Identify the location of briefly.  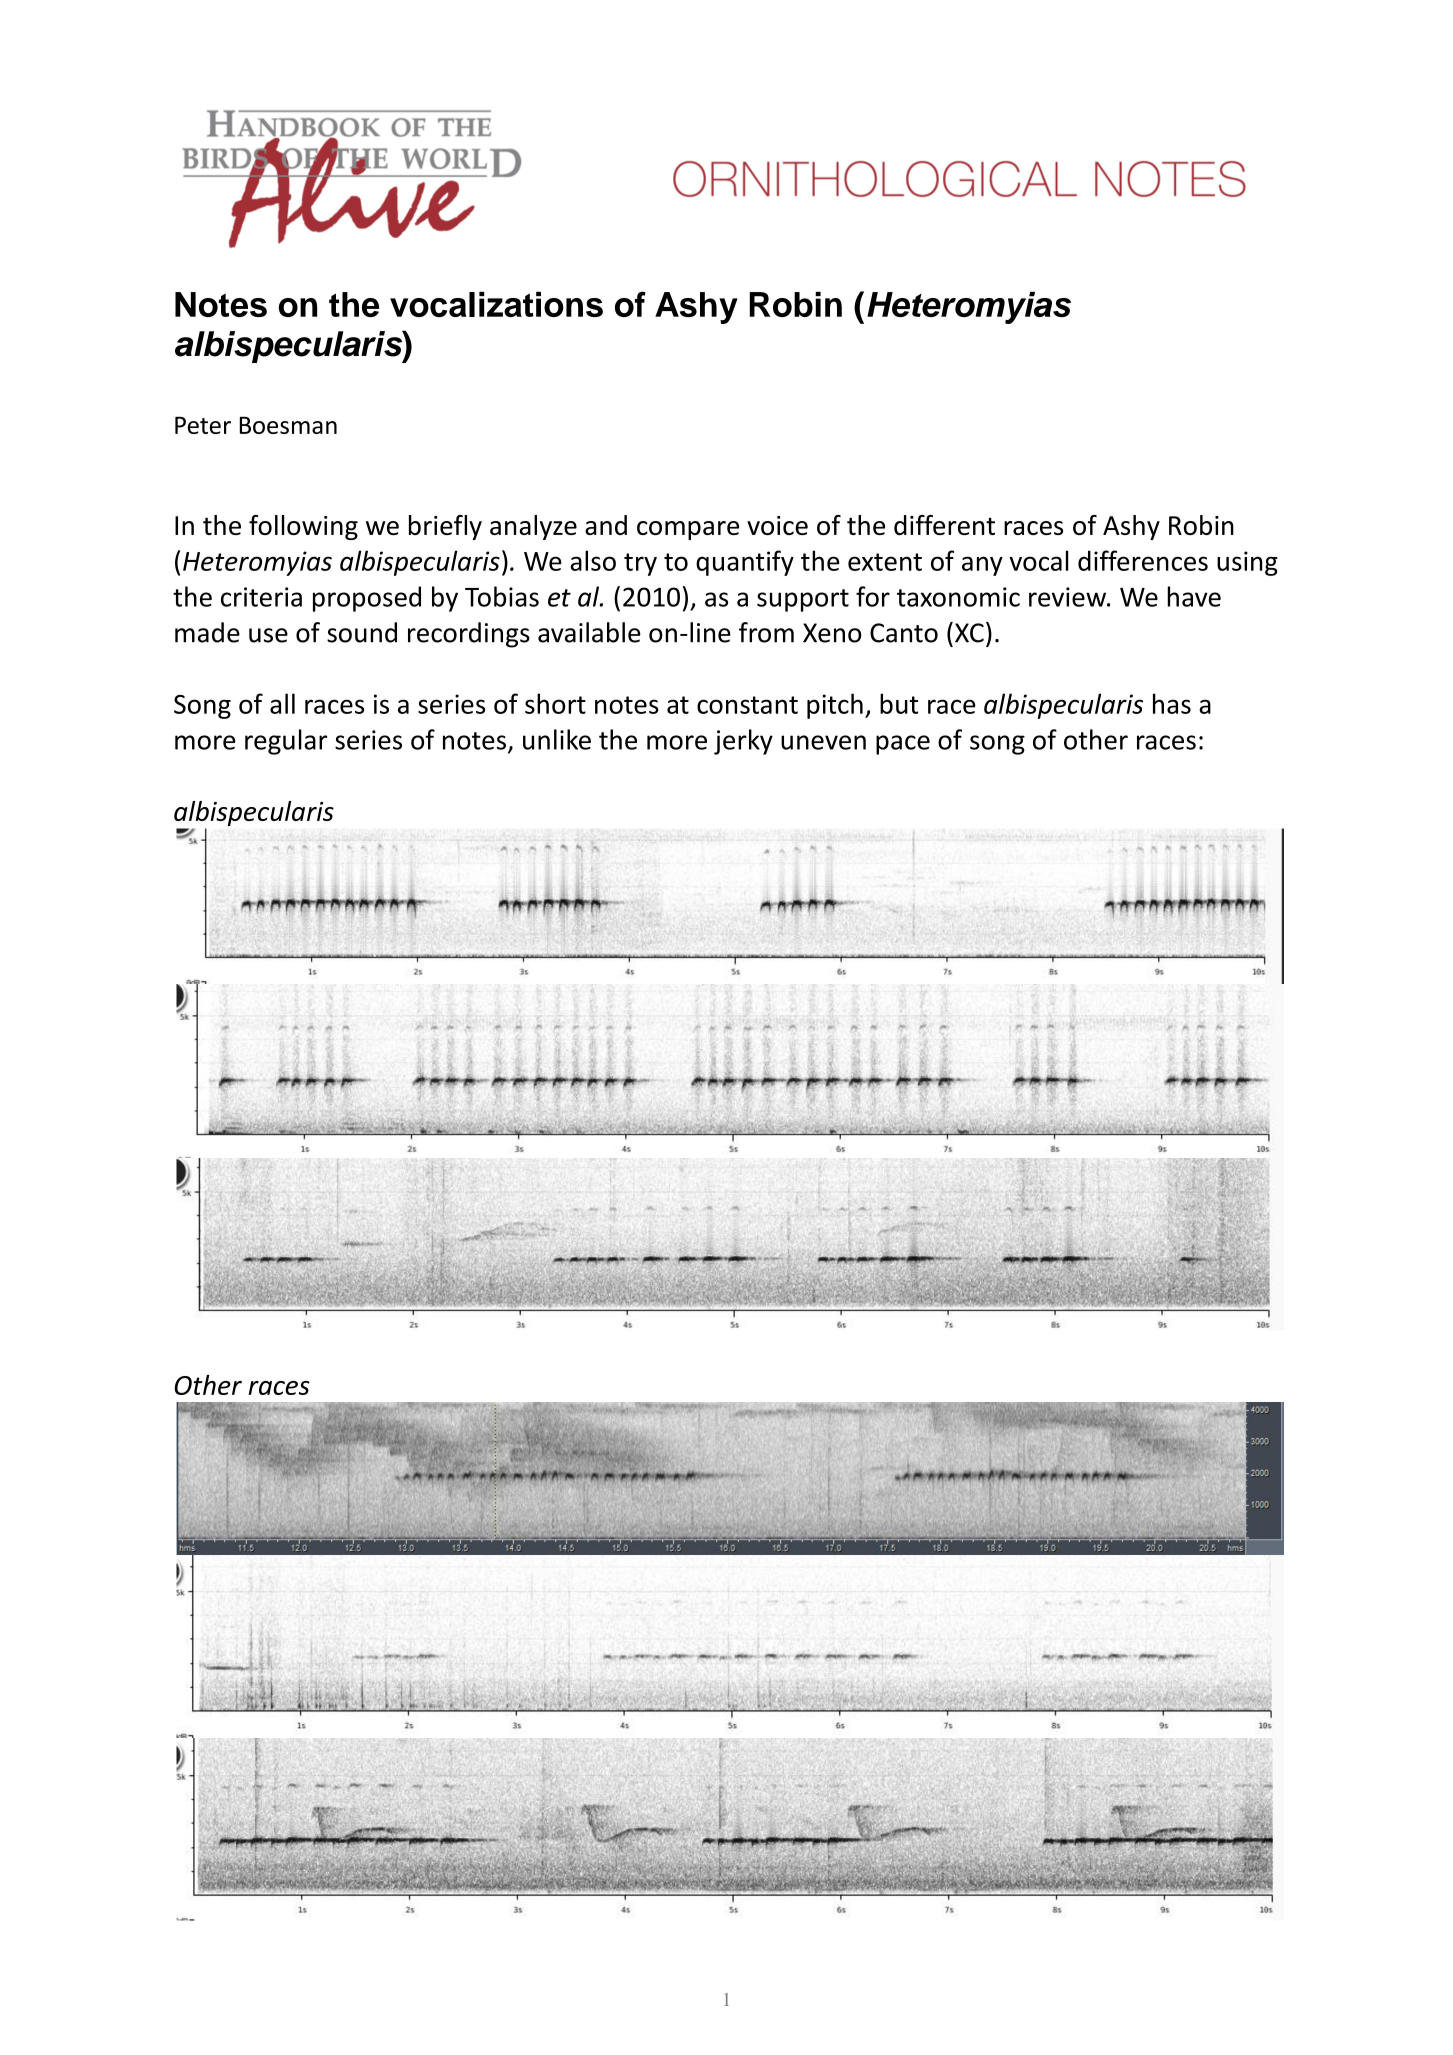
(445, 527).
